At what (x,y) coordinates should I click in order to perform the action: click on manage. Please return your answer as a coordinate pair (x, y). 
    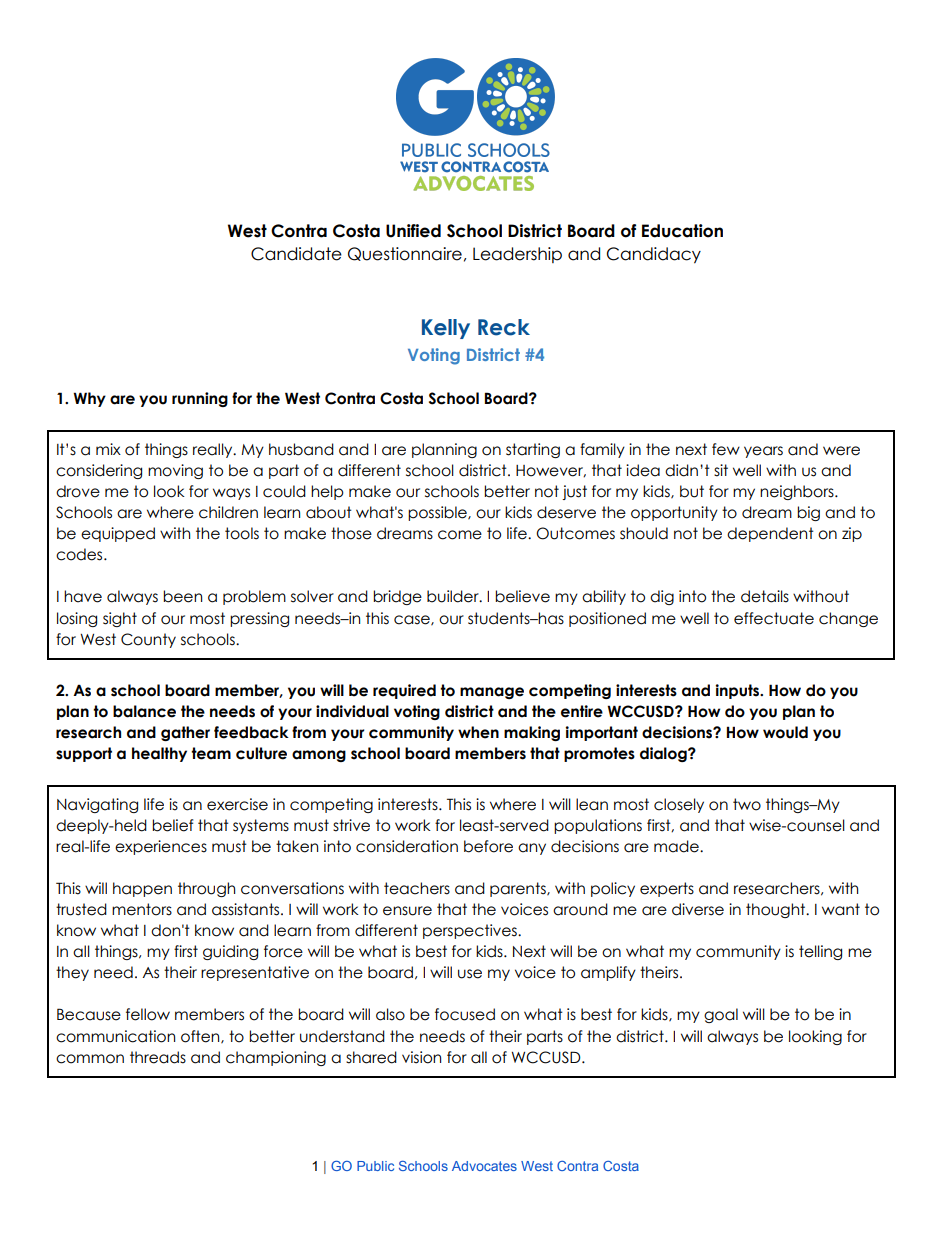
    Looking at the image, I should click on (492, 693).
